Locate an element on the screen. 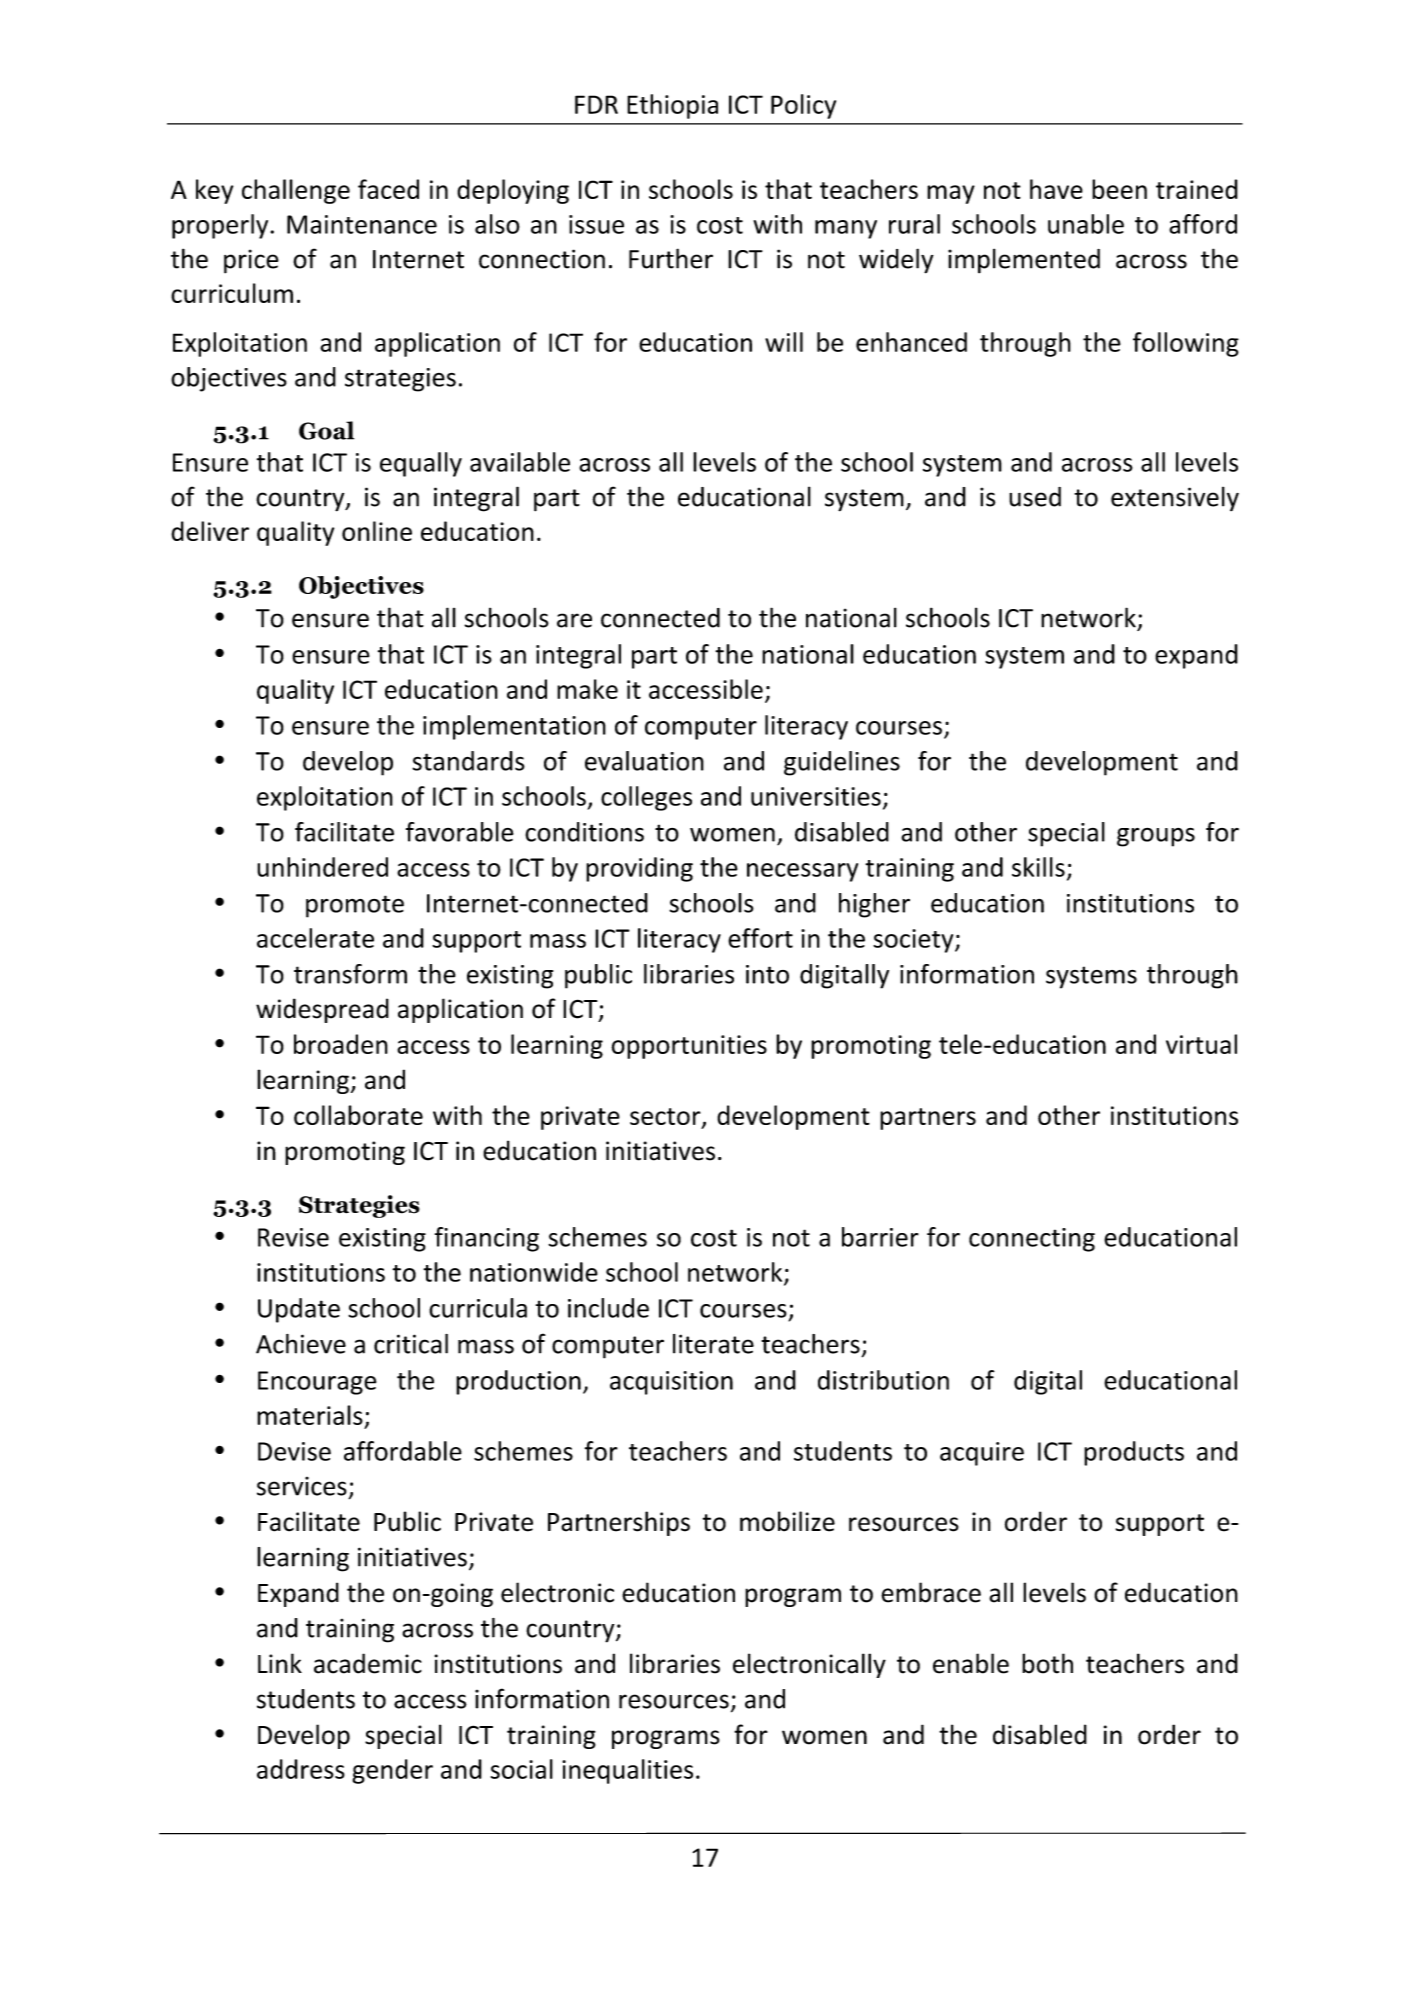 The image size is (1409, 1993). accelerate is located at coordinates (315, 938).
